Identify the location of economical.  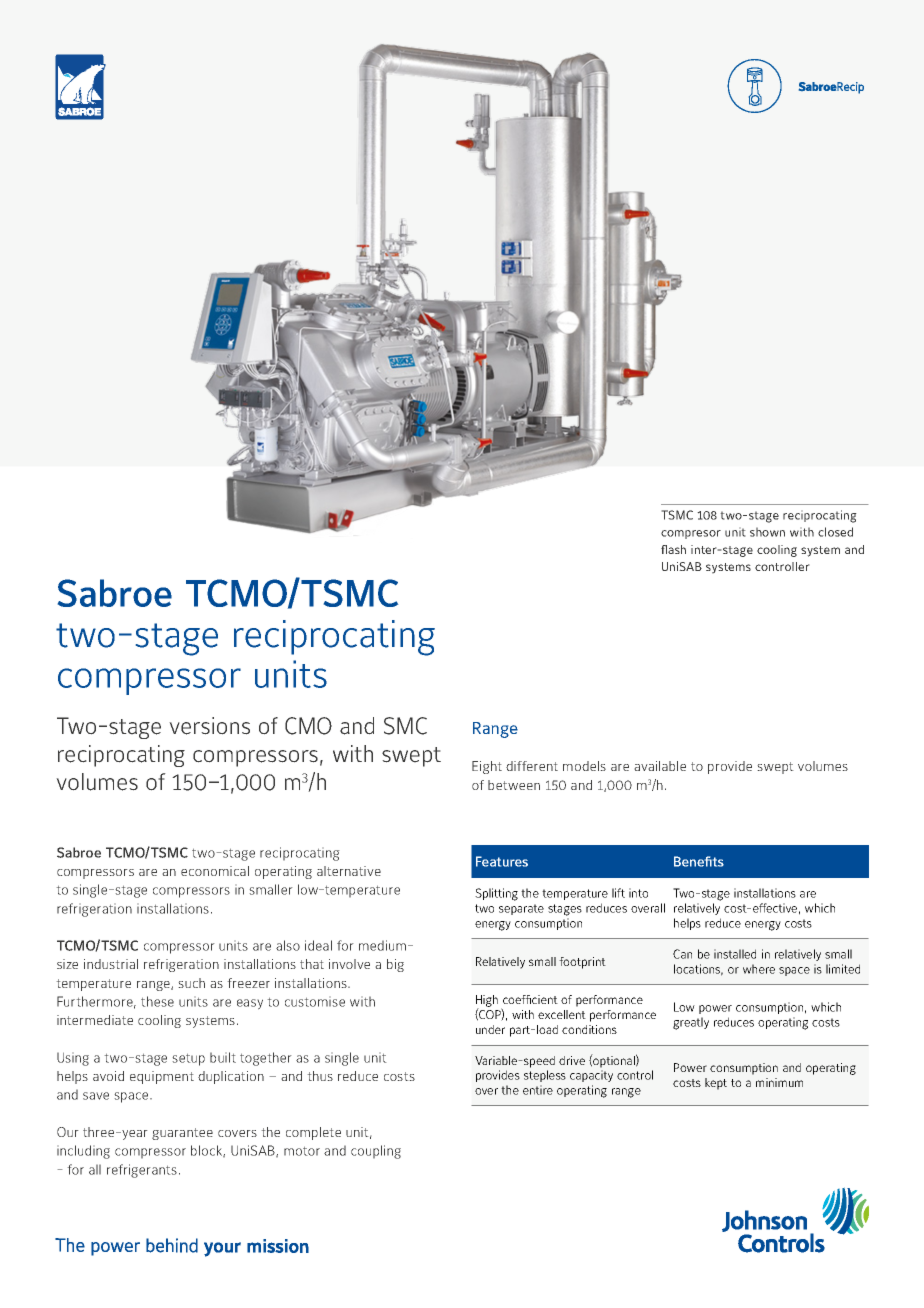
(215, 871).
